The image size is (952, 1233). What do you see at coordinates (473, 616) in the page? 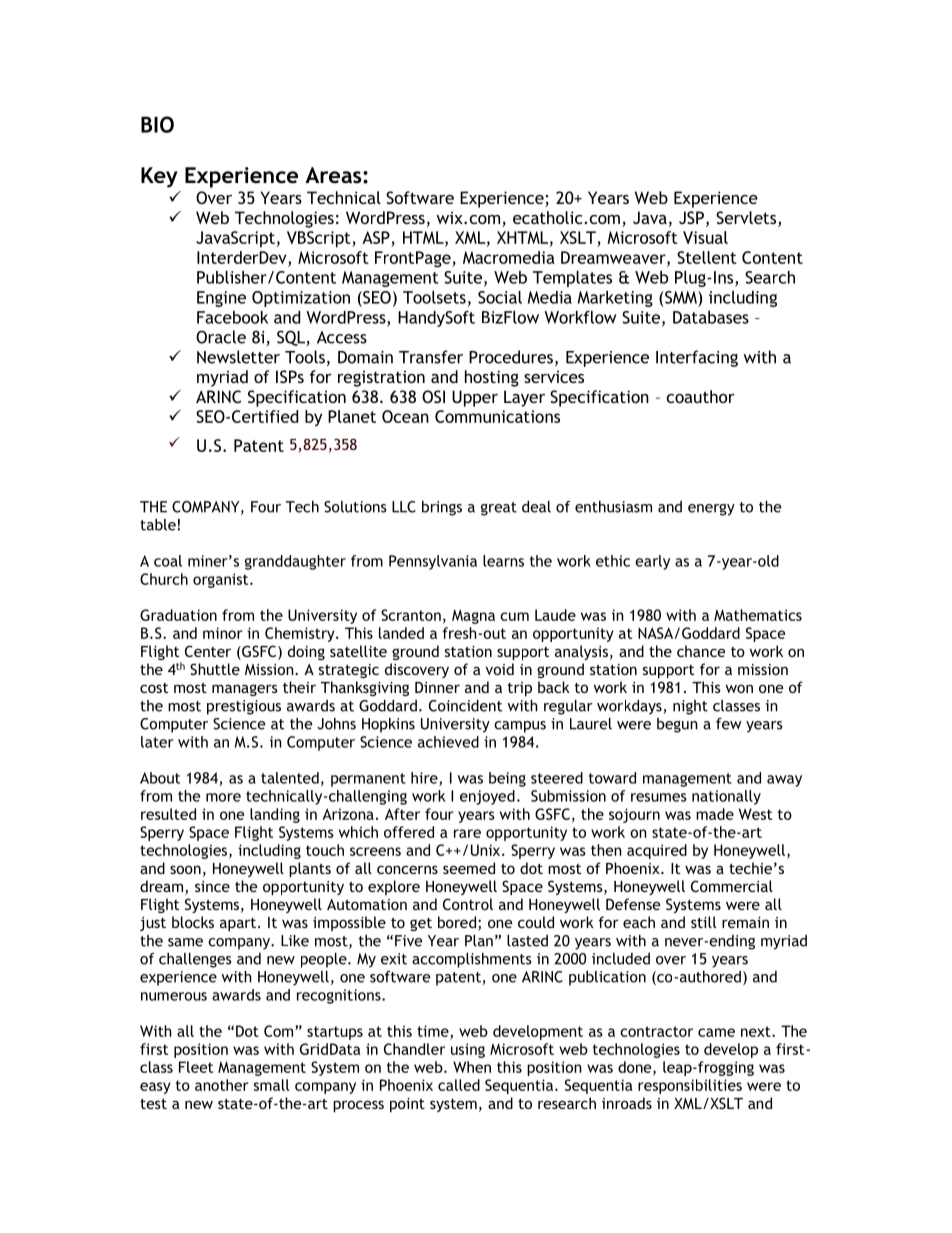
I see `Magna` at bounding box center [473, 616].
